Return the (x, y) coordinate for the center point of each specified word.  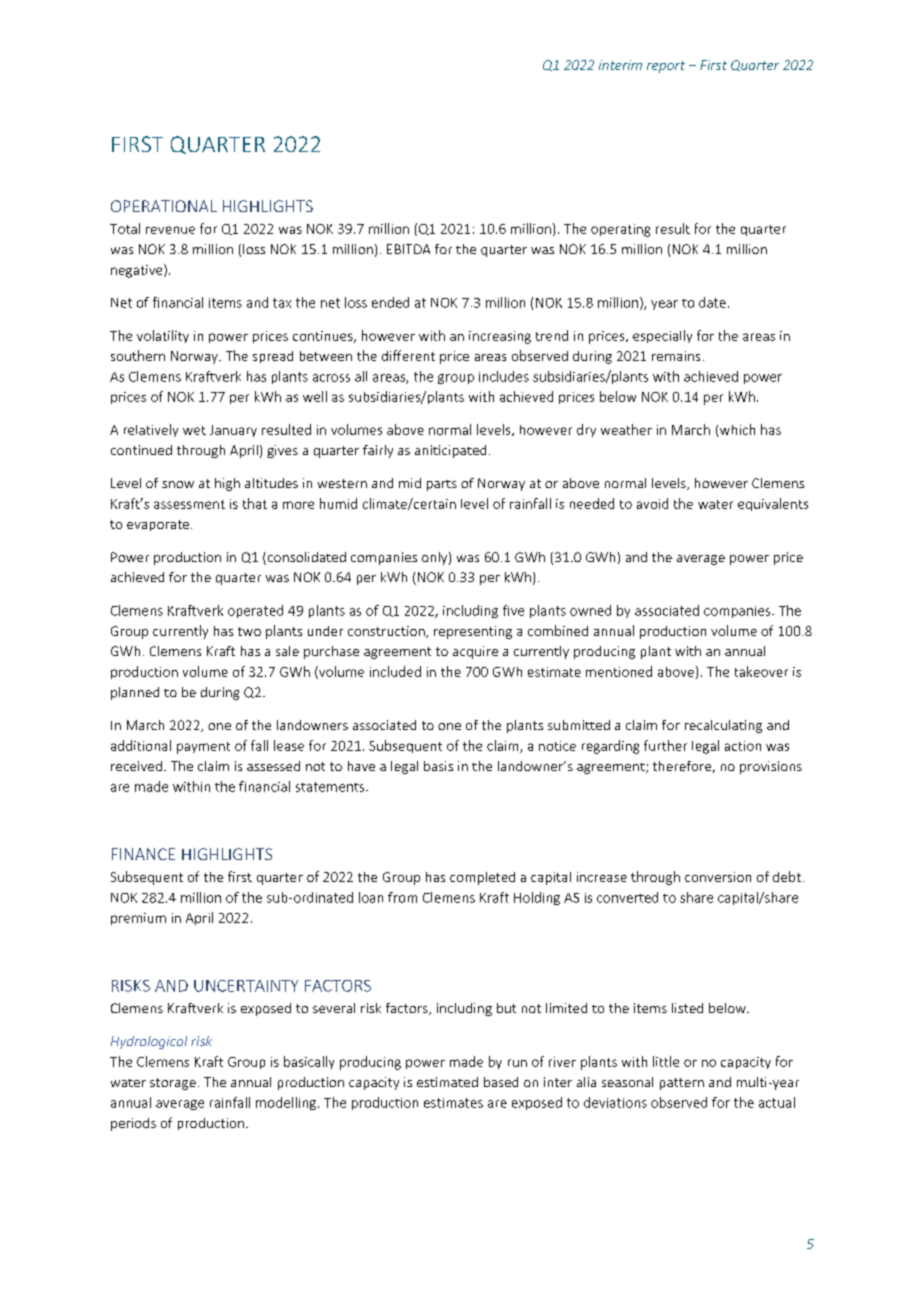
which (737, 429)
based (501, 1082)
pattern (682, 1084)
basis (438, 766)
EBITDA (408, 249)
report (666, 67)
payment (203, 748)
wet (194, 430)
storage (173, 1084)
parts (442, 485)
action (743, 746)
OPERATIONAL (164, 206)
